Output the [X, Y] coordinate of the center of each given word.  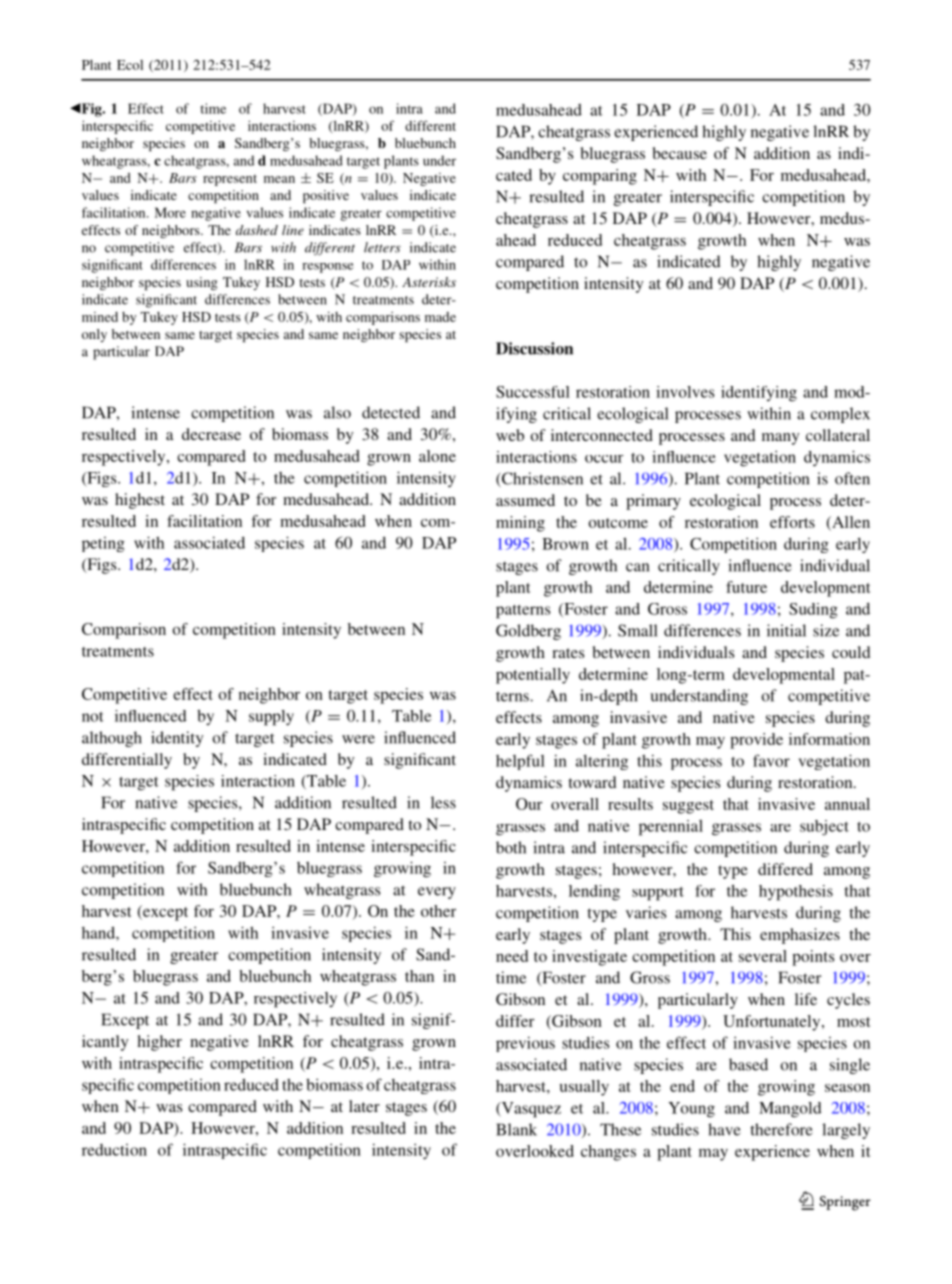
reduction [114, 1150]
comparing [600, 177]
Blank [516, 1129]
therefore [781, 1129]
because [680, 153]
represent [230, 180]
